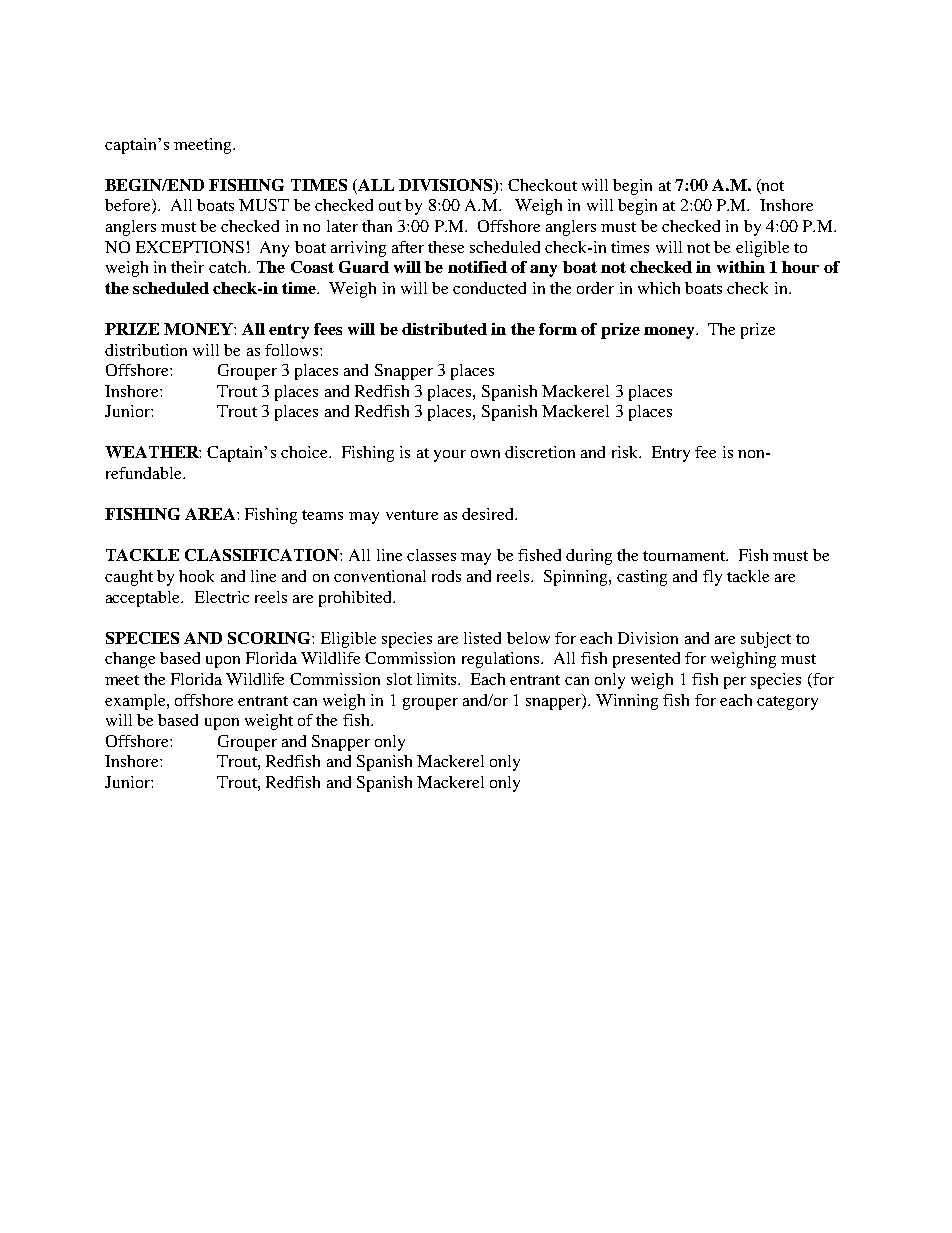  What do you see at coordinates (741, 267) in the page?
I see `within` at bounding box center [741, 267].
